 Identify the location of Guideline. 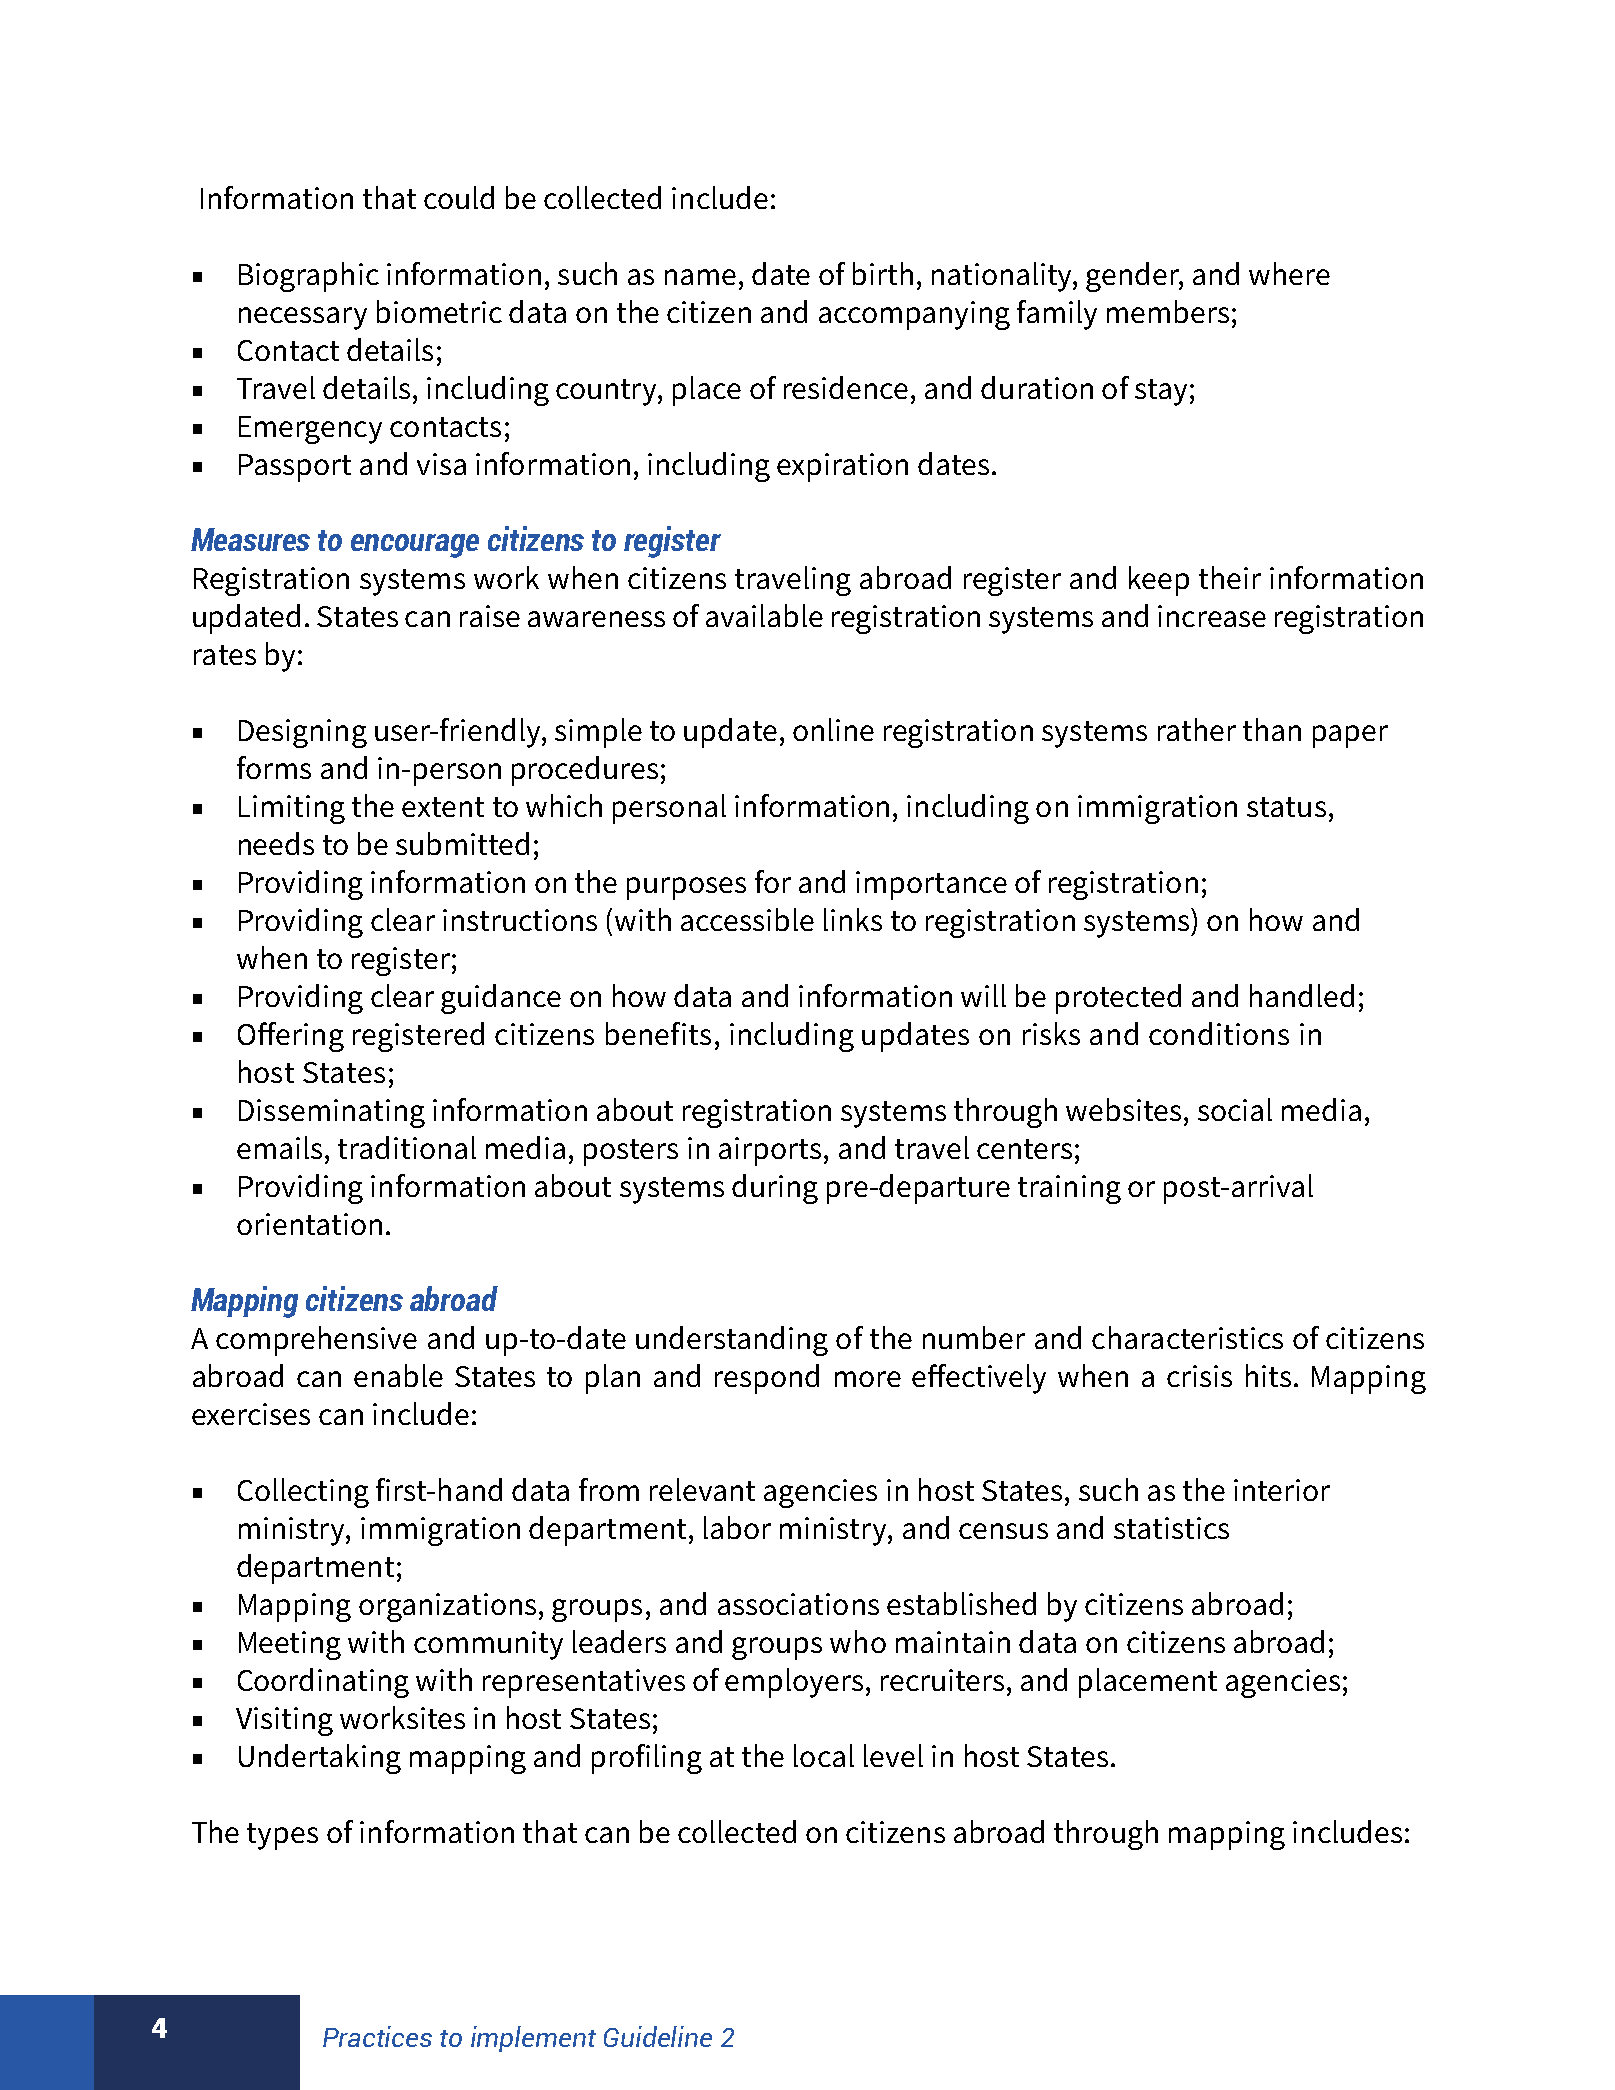
(658, 2036).
